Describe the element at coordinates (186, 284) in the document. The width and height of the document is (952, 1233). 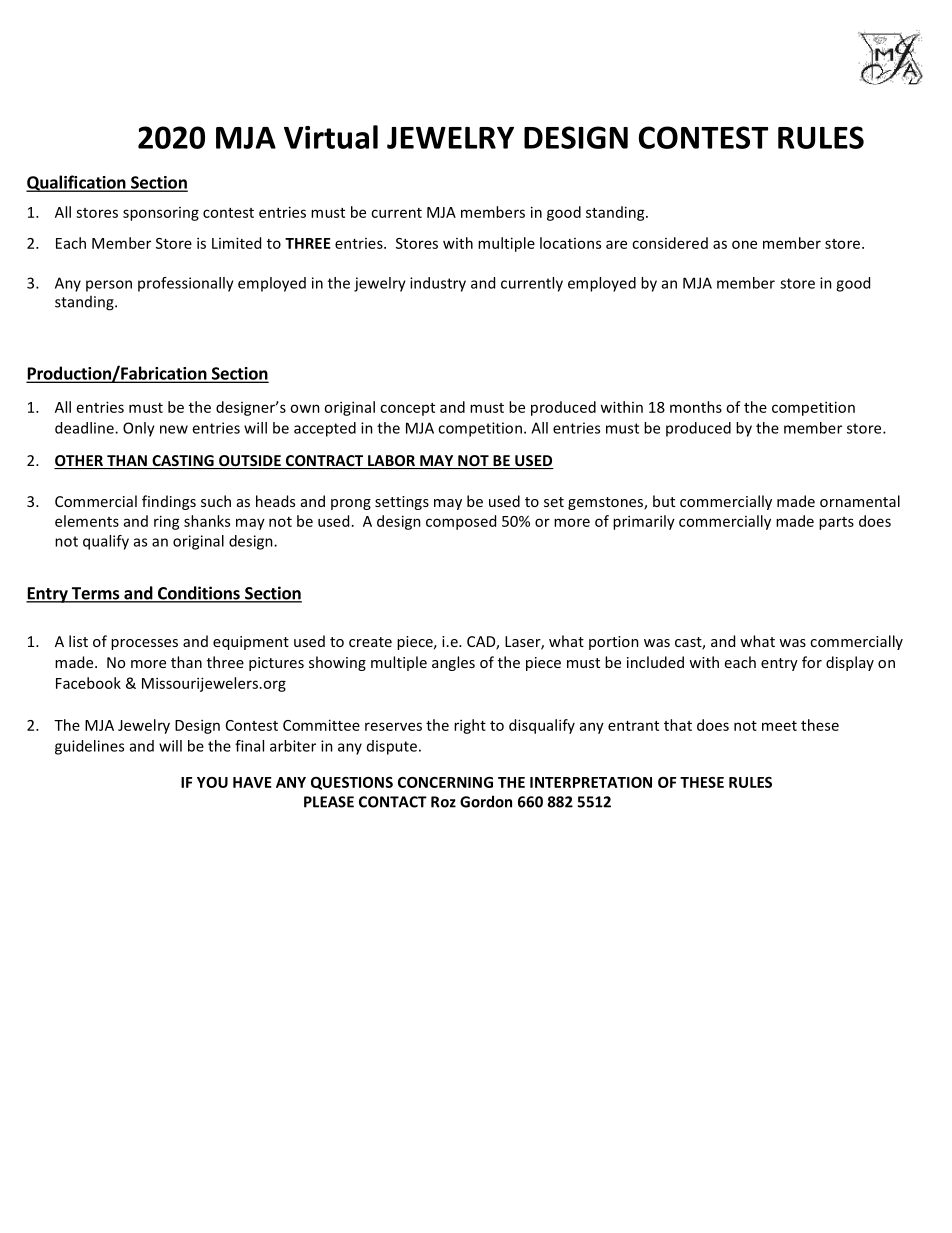
I see `professionally` at that location.
